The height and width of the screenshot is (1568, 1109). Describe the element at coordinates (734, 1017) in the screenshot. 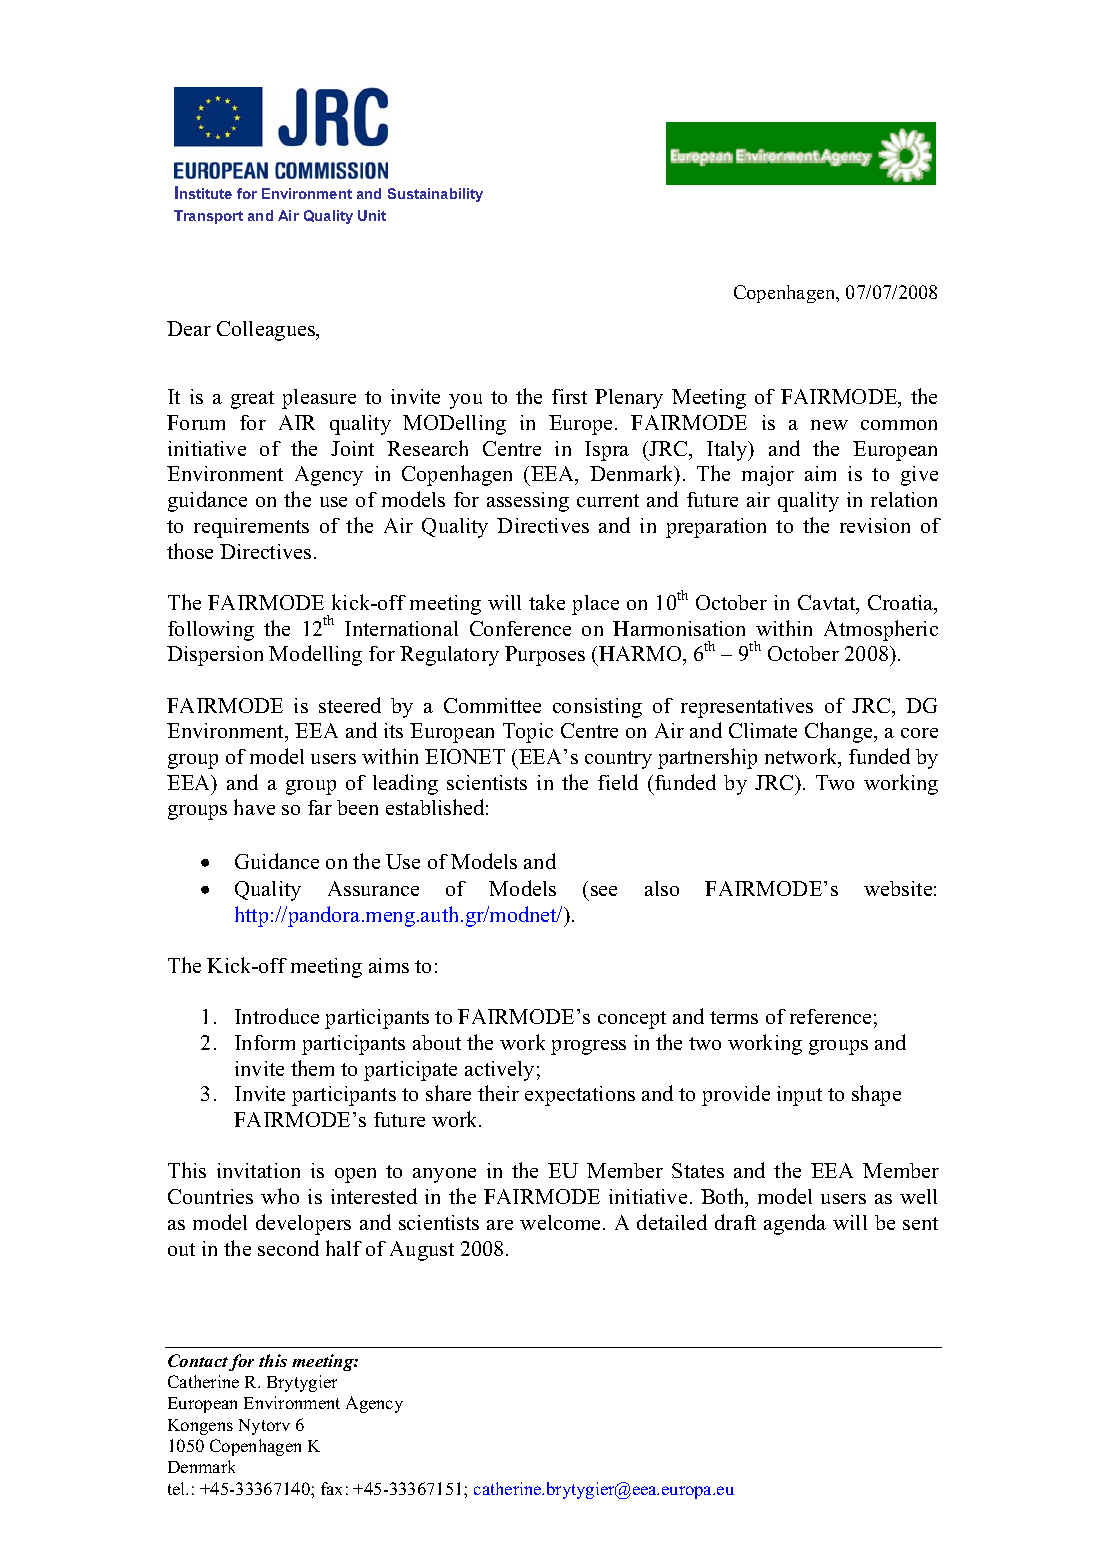

I see `terms` at that location.
